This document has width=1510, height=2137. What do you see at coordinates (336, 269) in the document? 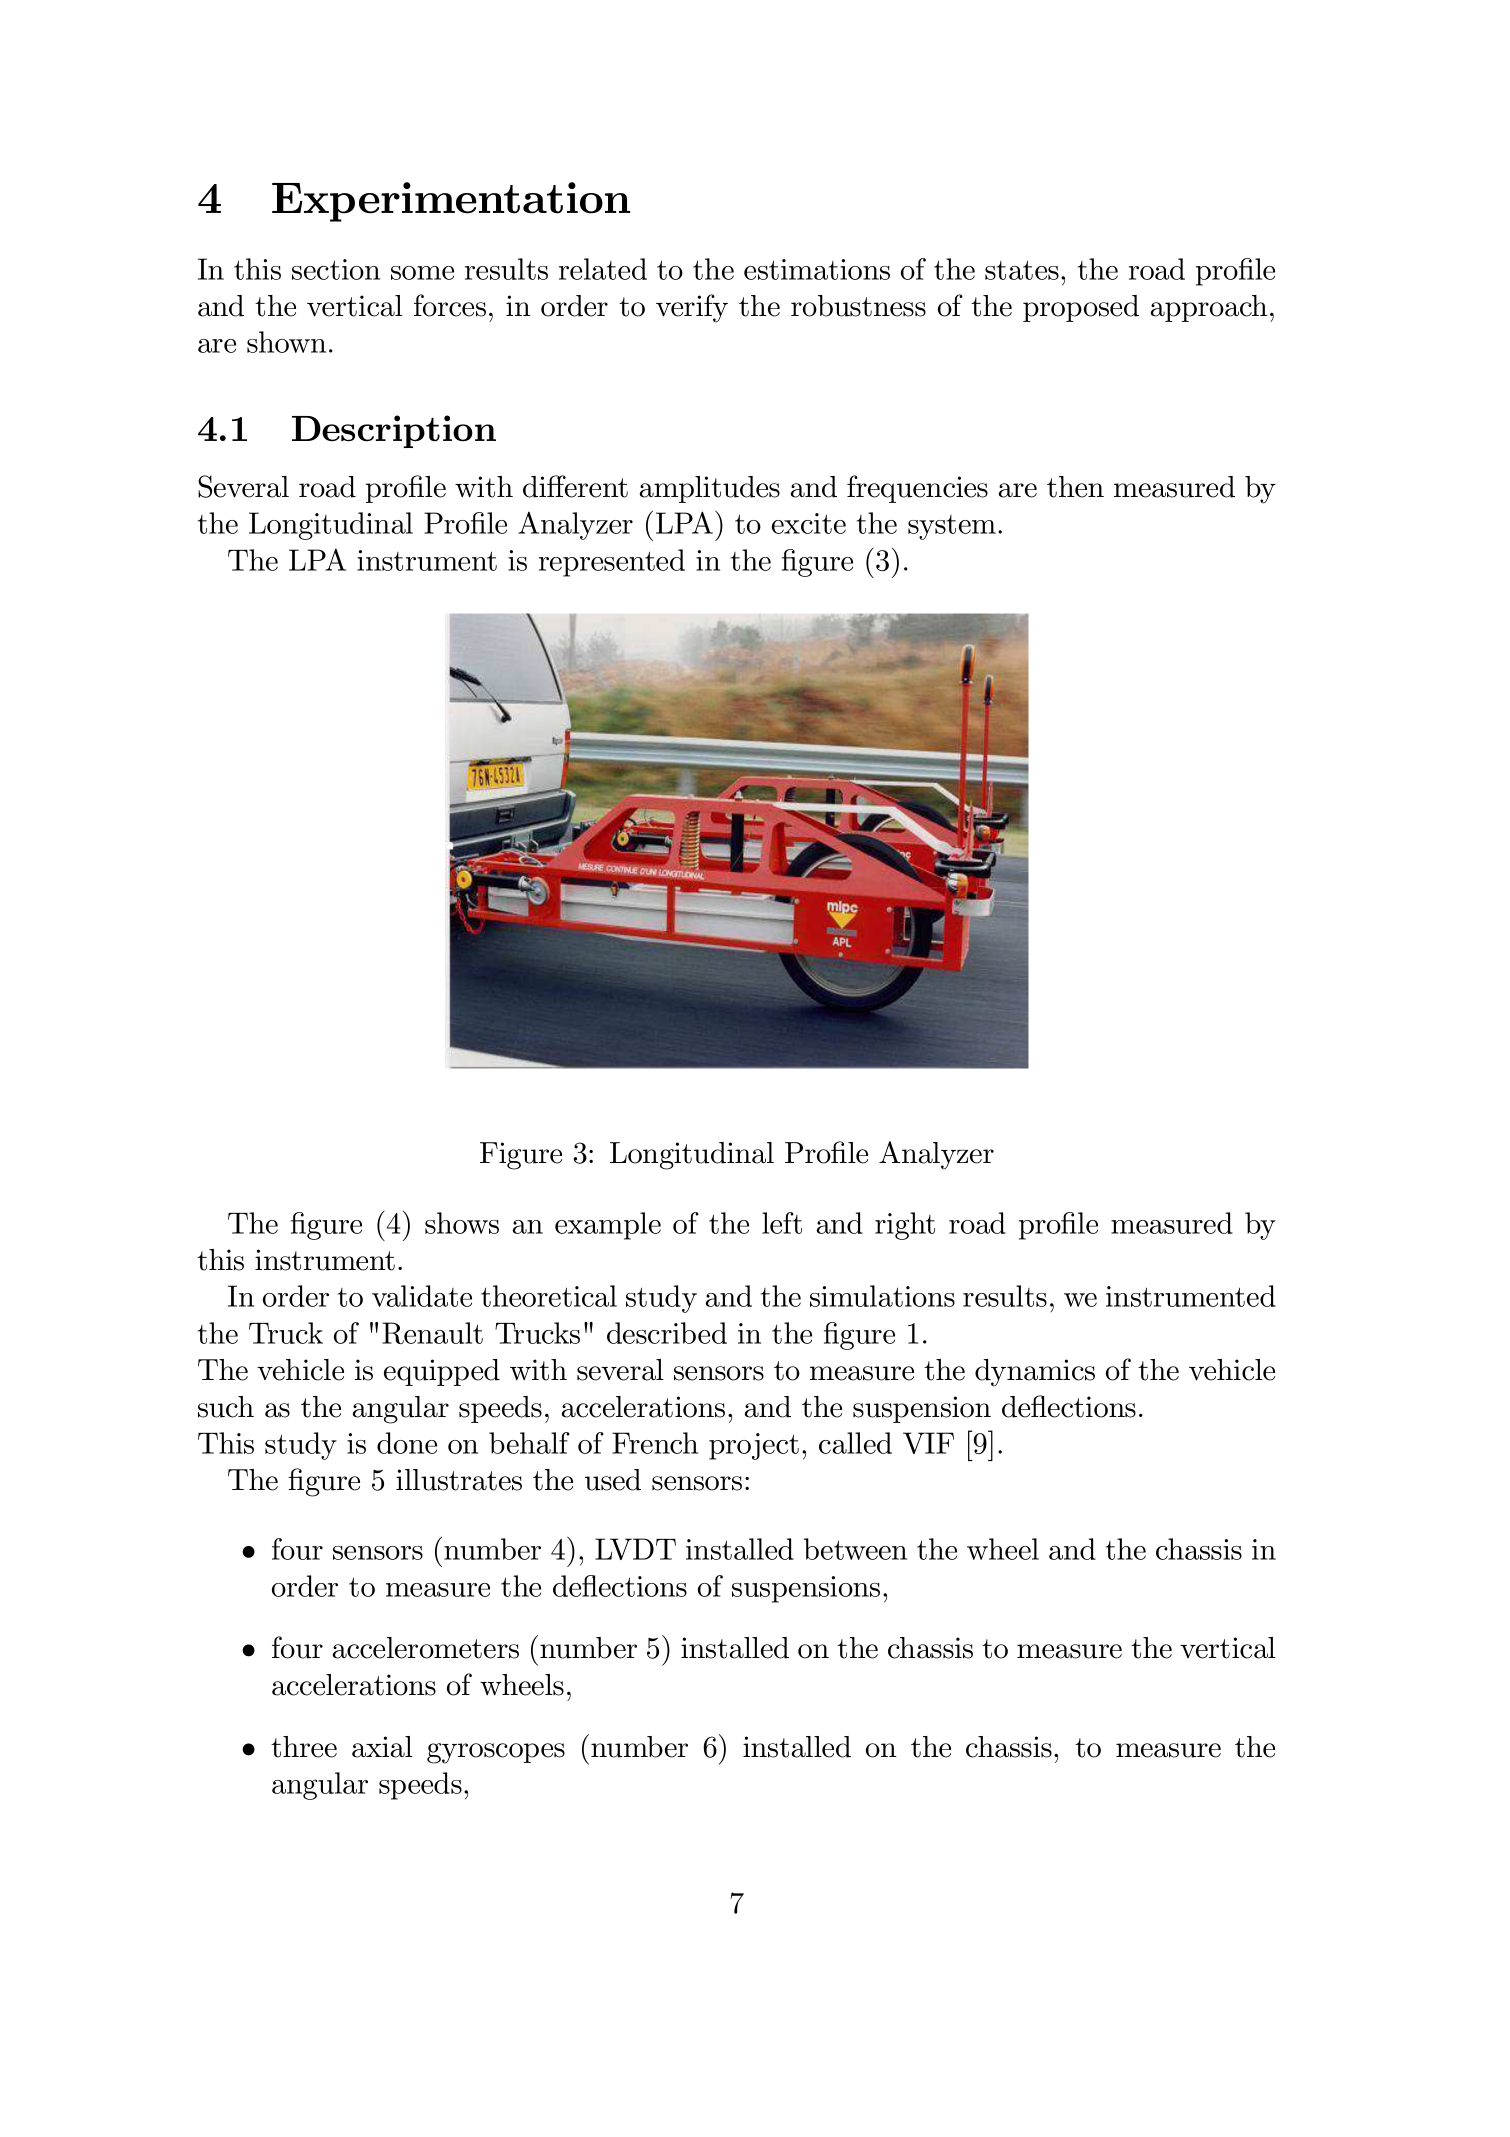
I see `section` at bounding box center [336, 269].
